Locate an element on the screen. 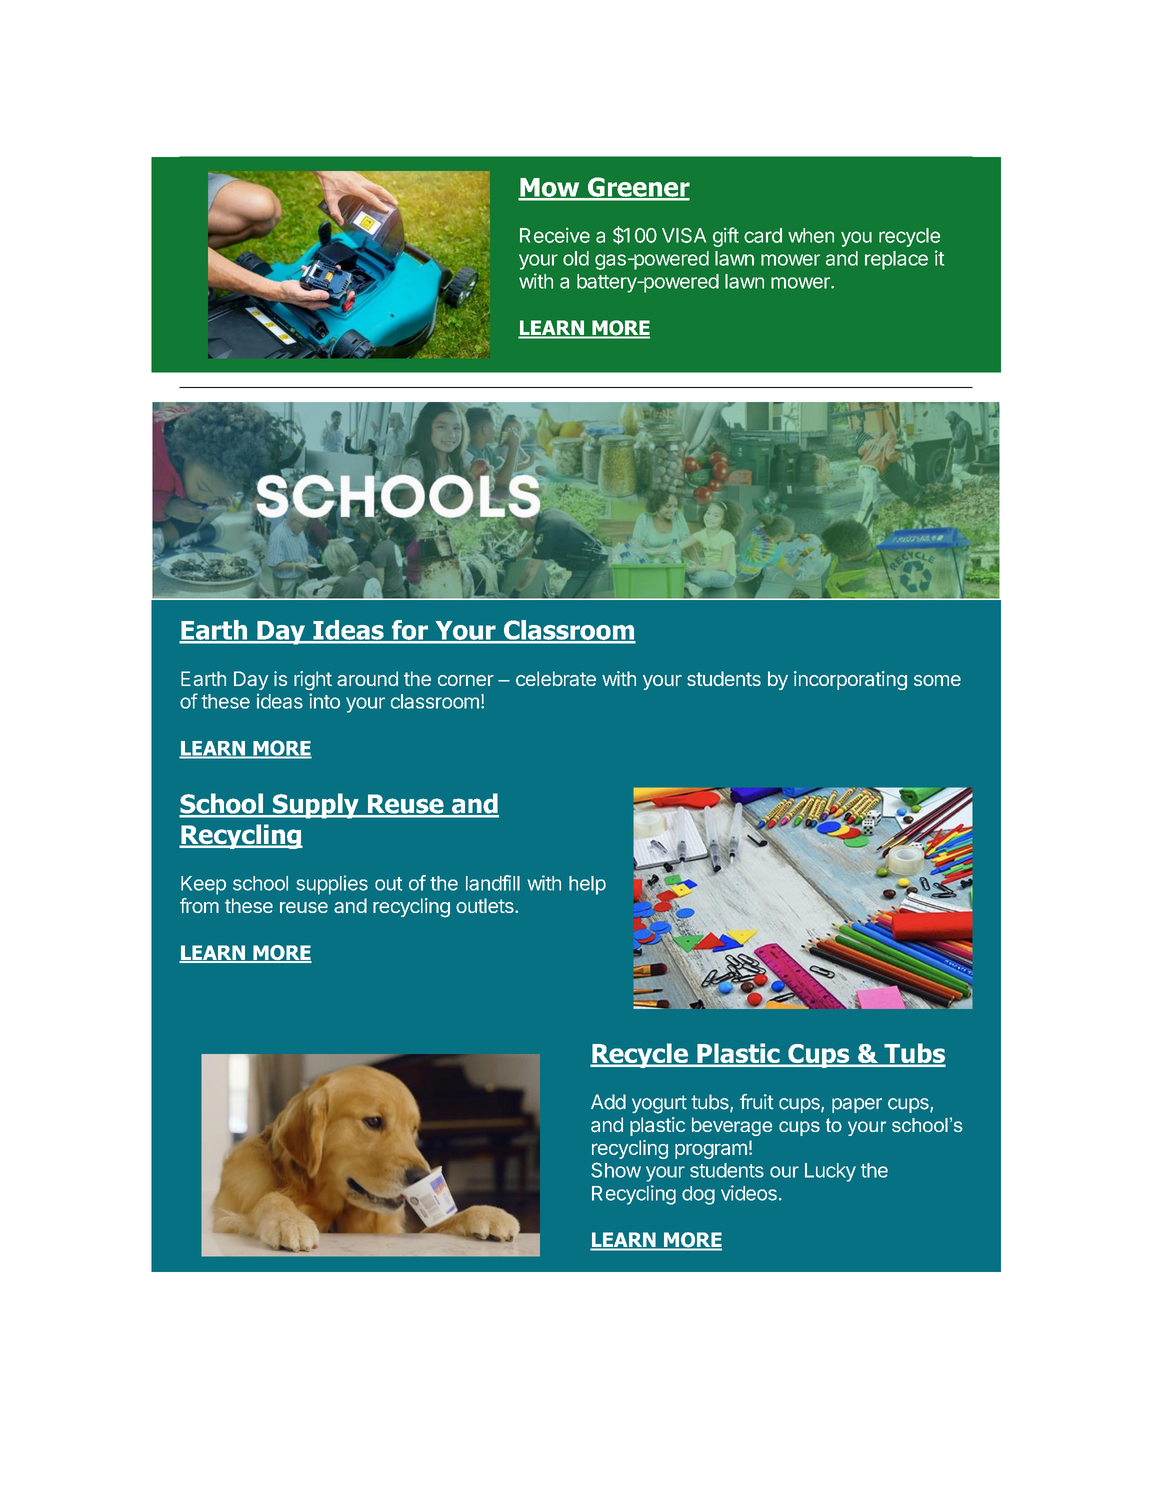 The width and height of the screenshot is (1152, 1491). for is located at coordinates (409, 630).
